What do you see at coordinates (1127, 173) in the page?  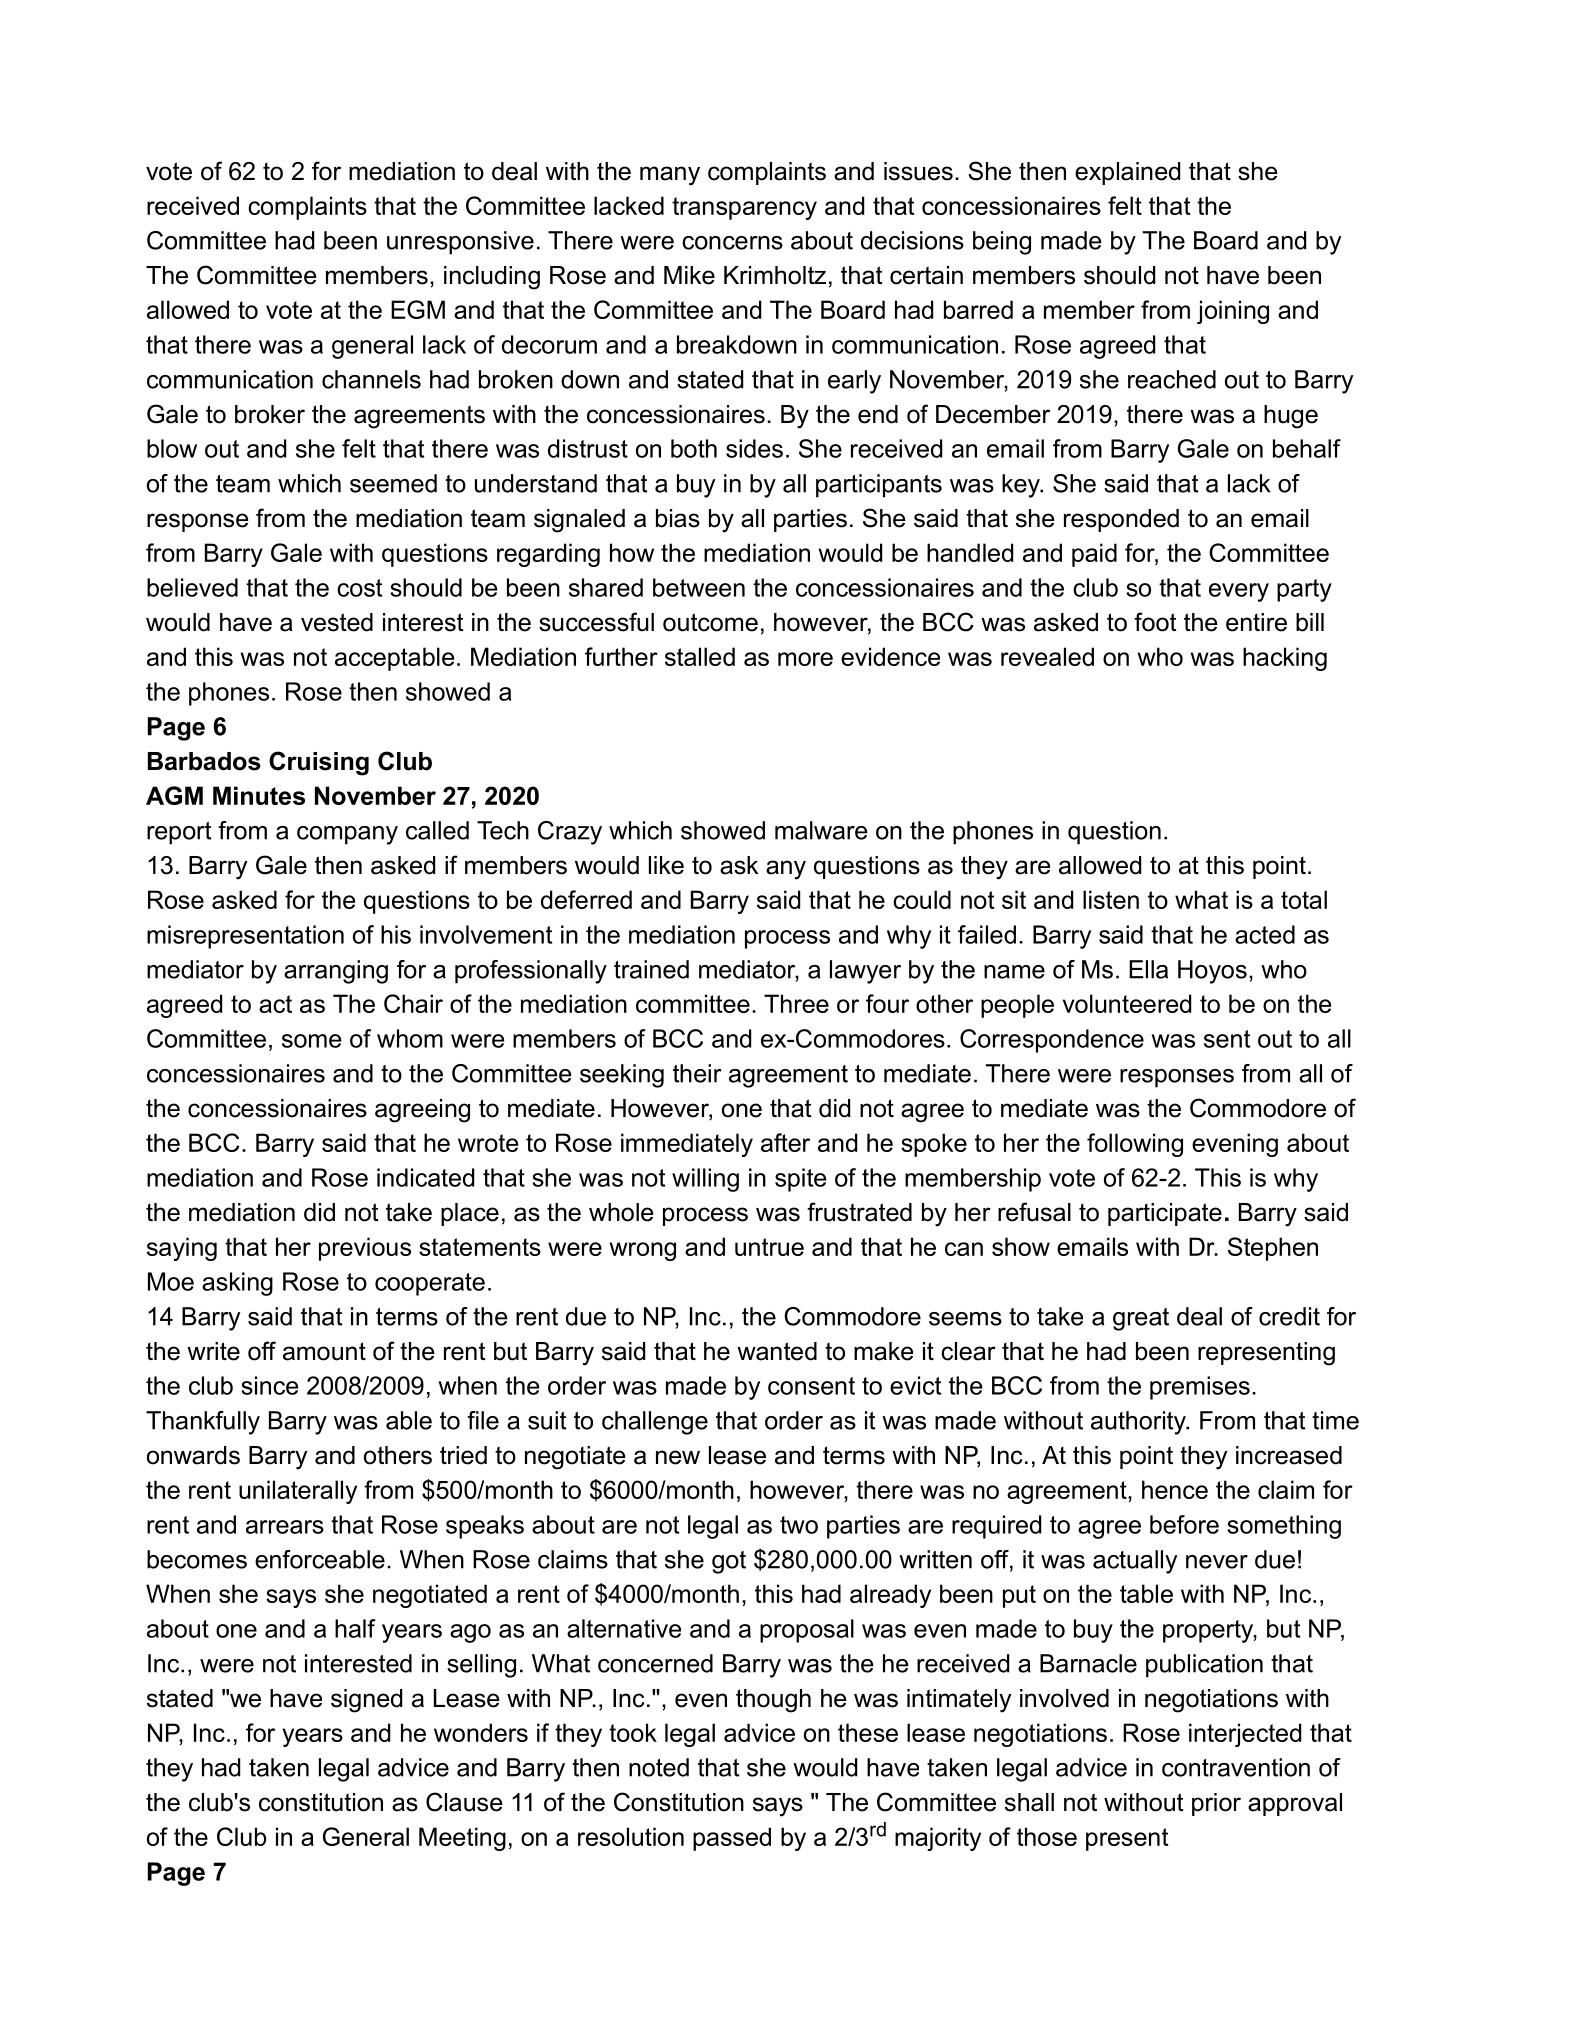 I see `explained` at bounding box center [1127, 173].
